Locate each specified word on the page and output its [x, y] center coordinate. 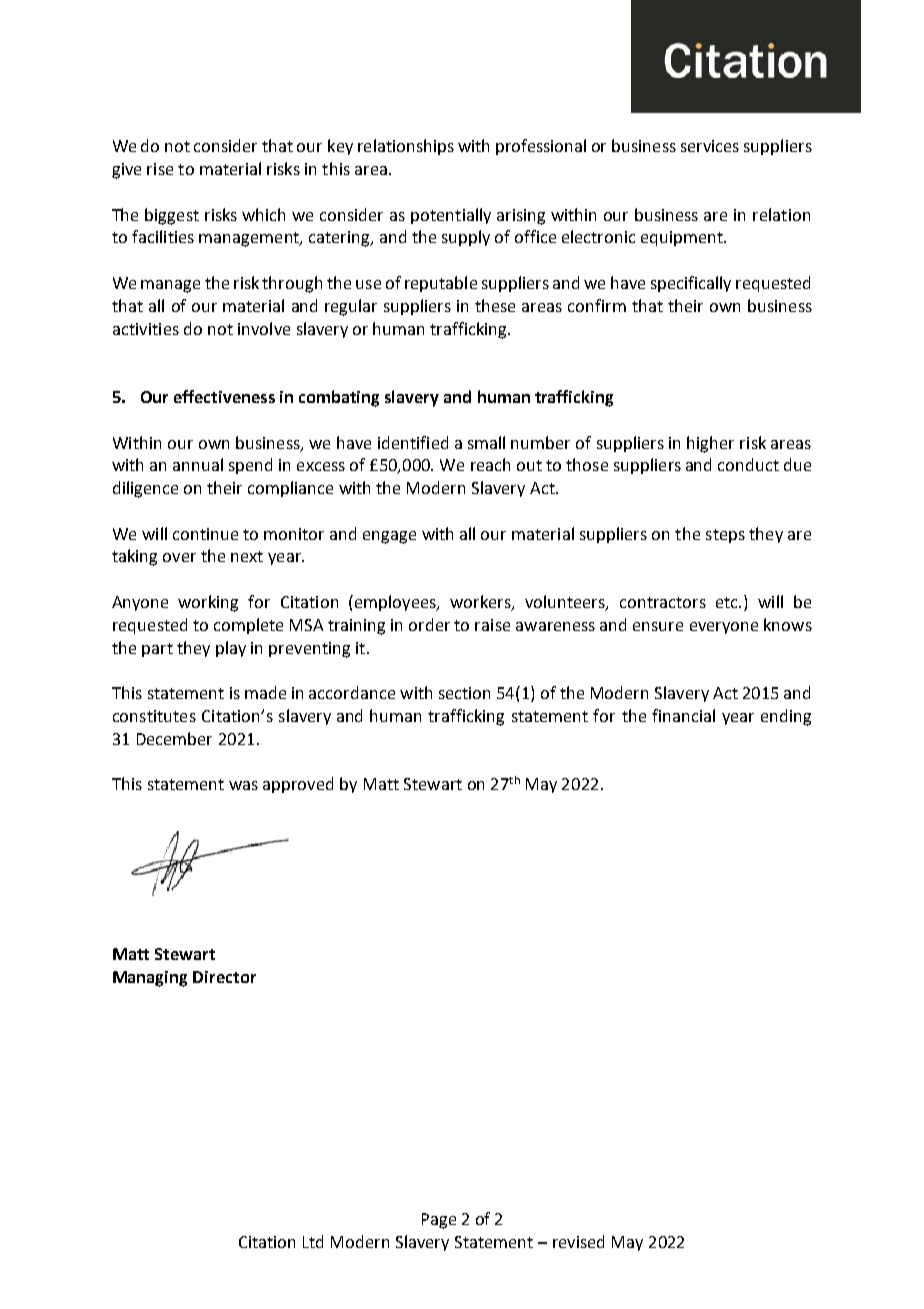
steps [725, 536]
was [243, 785]
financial [683, 715]
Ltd [313, 1241]
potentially [451, 216]
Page [439, 1221]
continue [205, 534]
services [710, 146]
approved [298, 785]
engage [389, 537]
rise [160, 169]
